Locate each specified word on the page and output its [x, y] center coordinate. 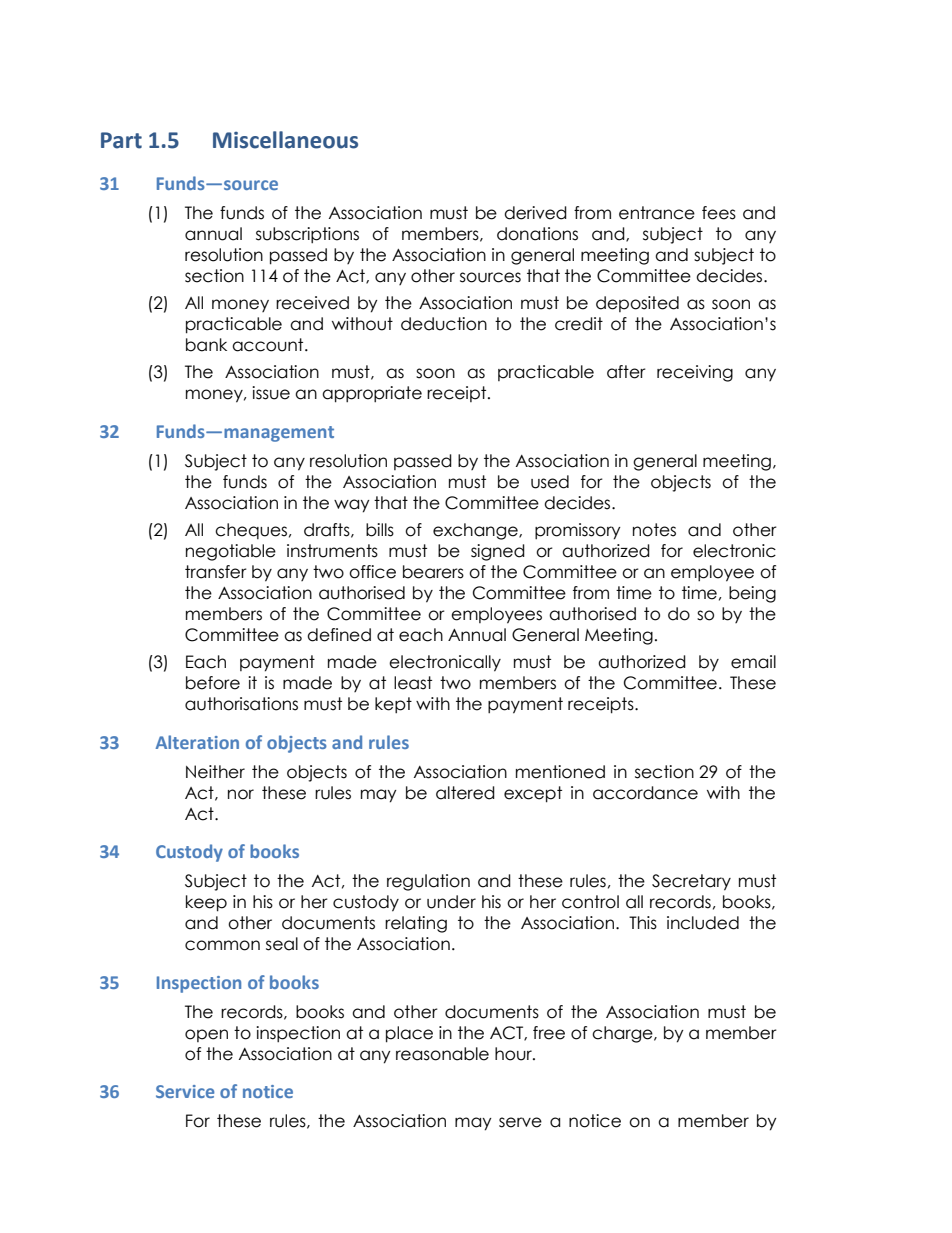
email [753, 662]
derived [535, 213]
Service [185, 1091]
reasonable [442, 1054]
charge [623, 1034]
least [413, 683]
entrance [657, 213]
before [213, 683]
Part [121, 140]
